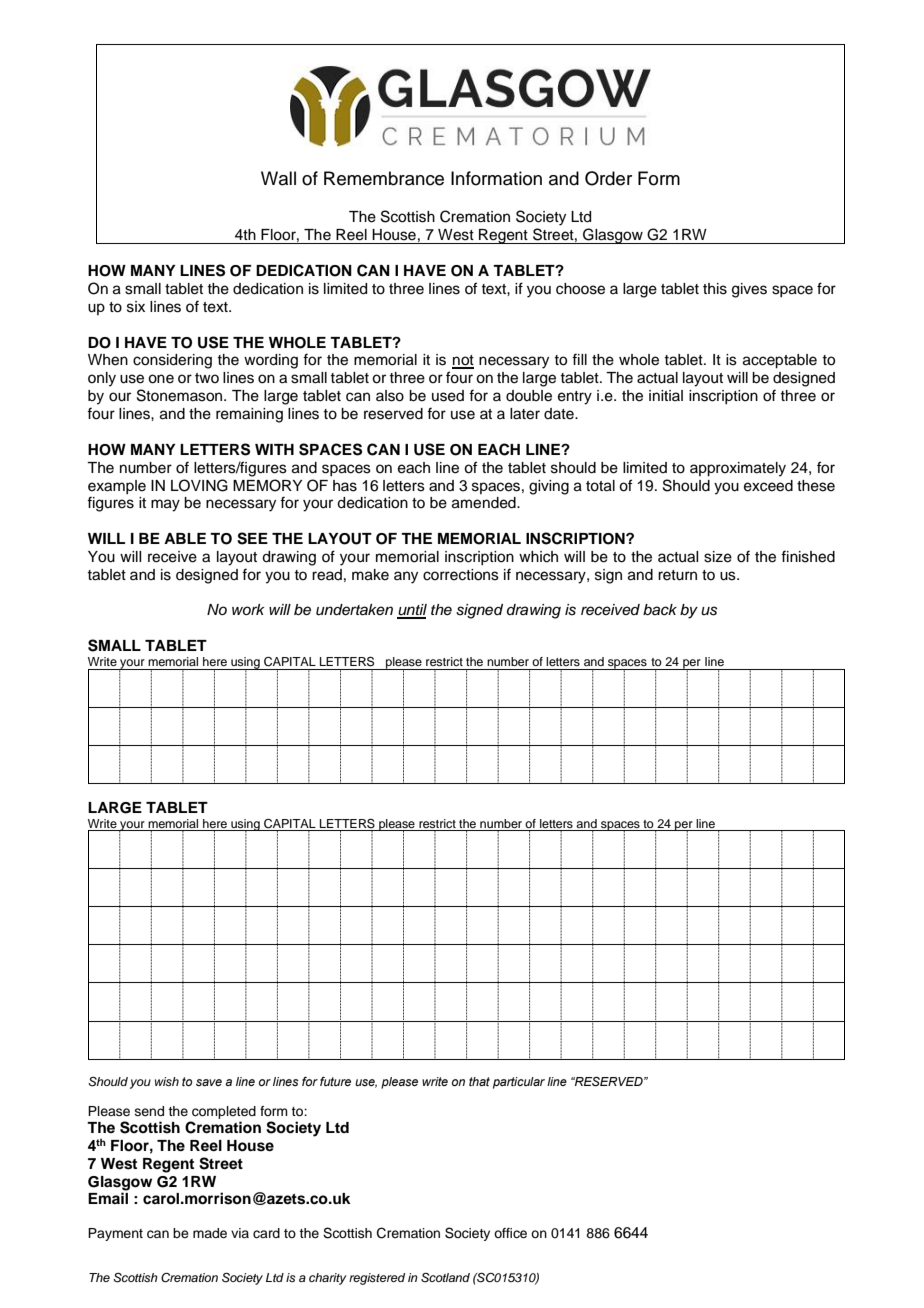  Describe the element at coordinates (210, 1233) in the screenshot. I see `made` at that location.
